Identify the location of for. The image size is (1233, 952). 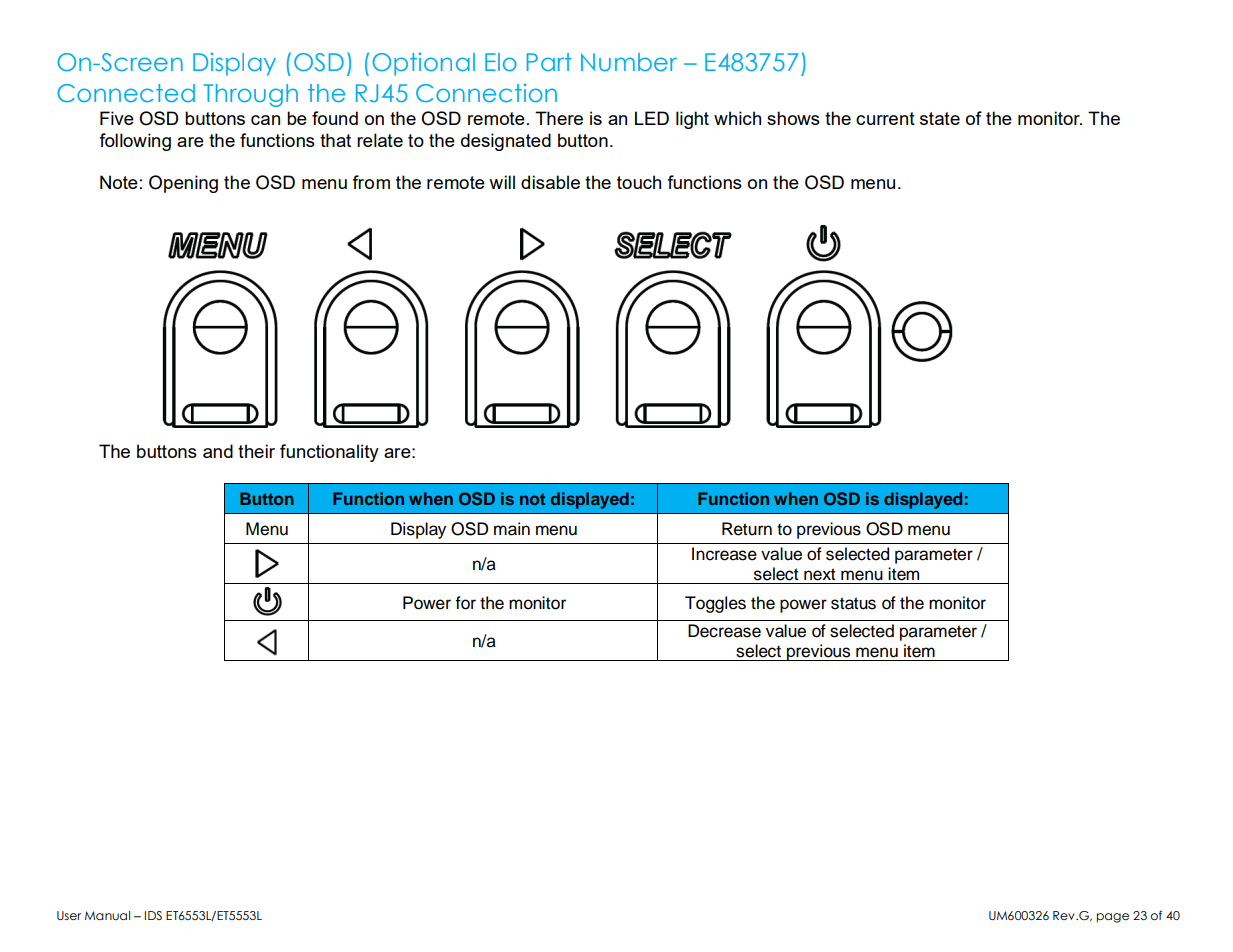
(465, 603).
